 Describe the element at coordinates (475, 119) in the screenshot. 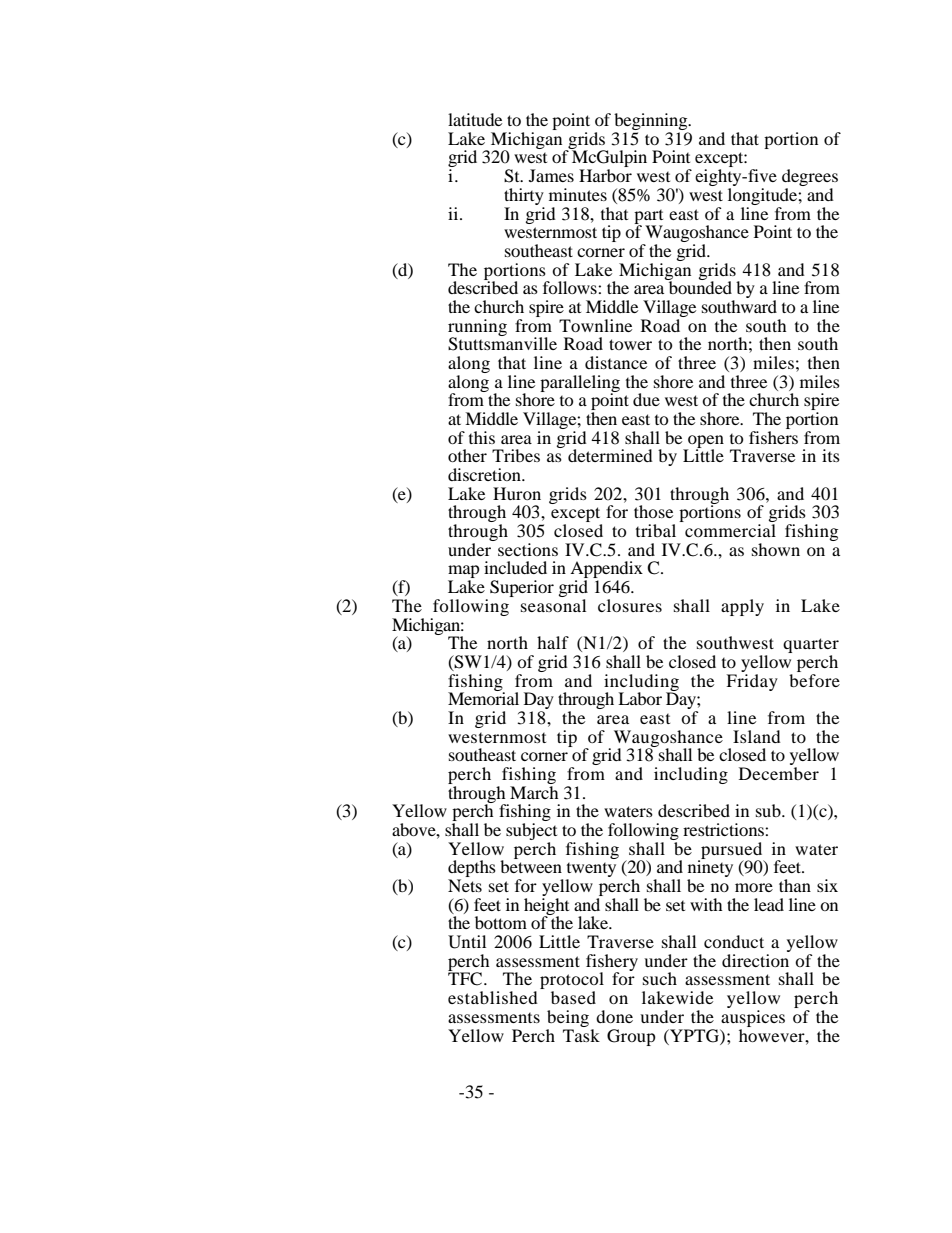

I see `latitude` at that location.
